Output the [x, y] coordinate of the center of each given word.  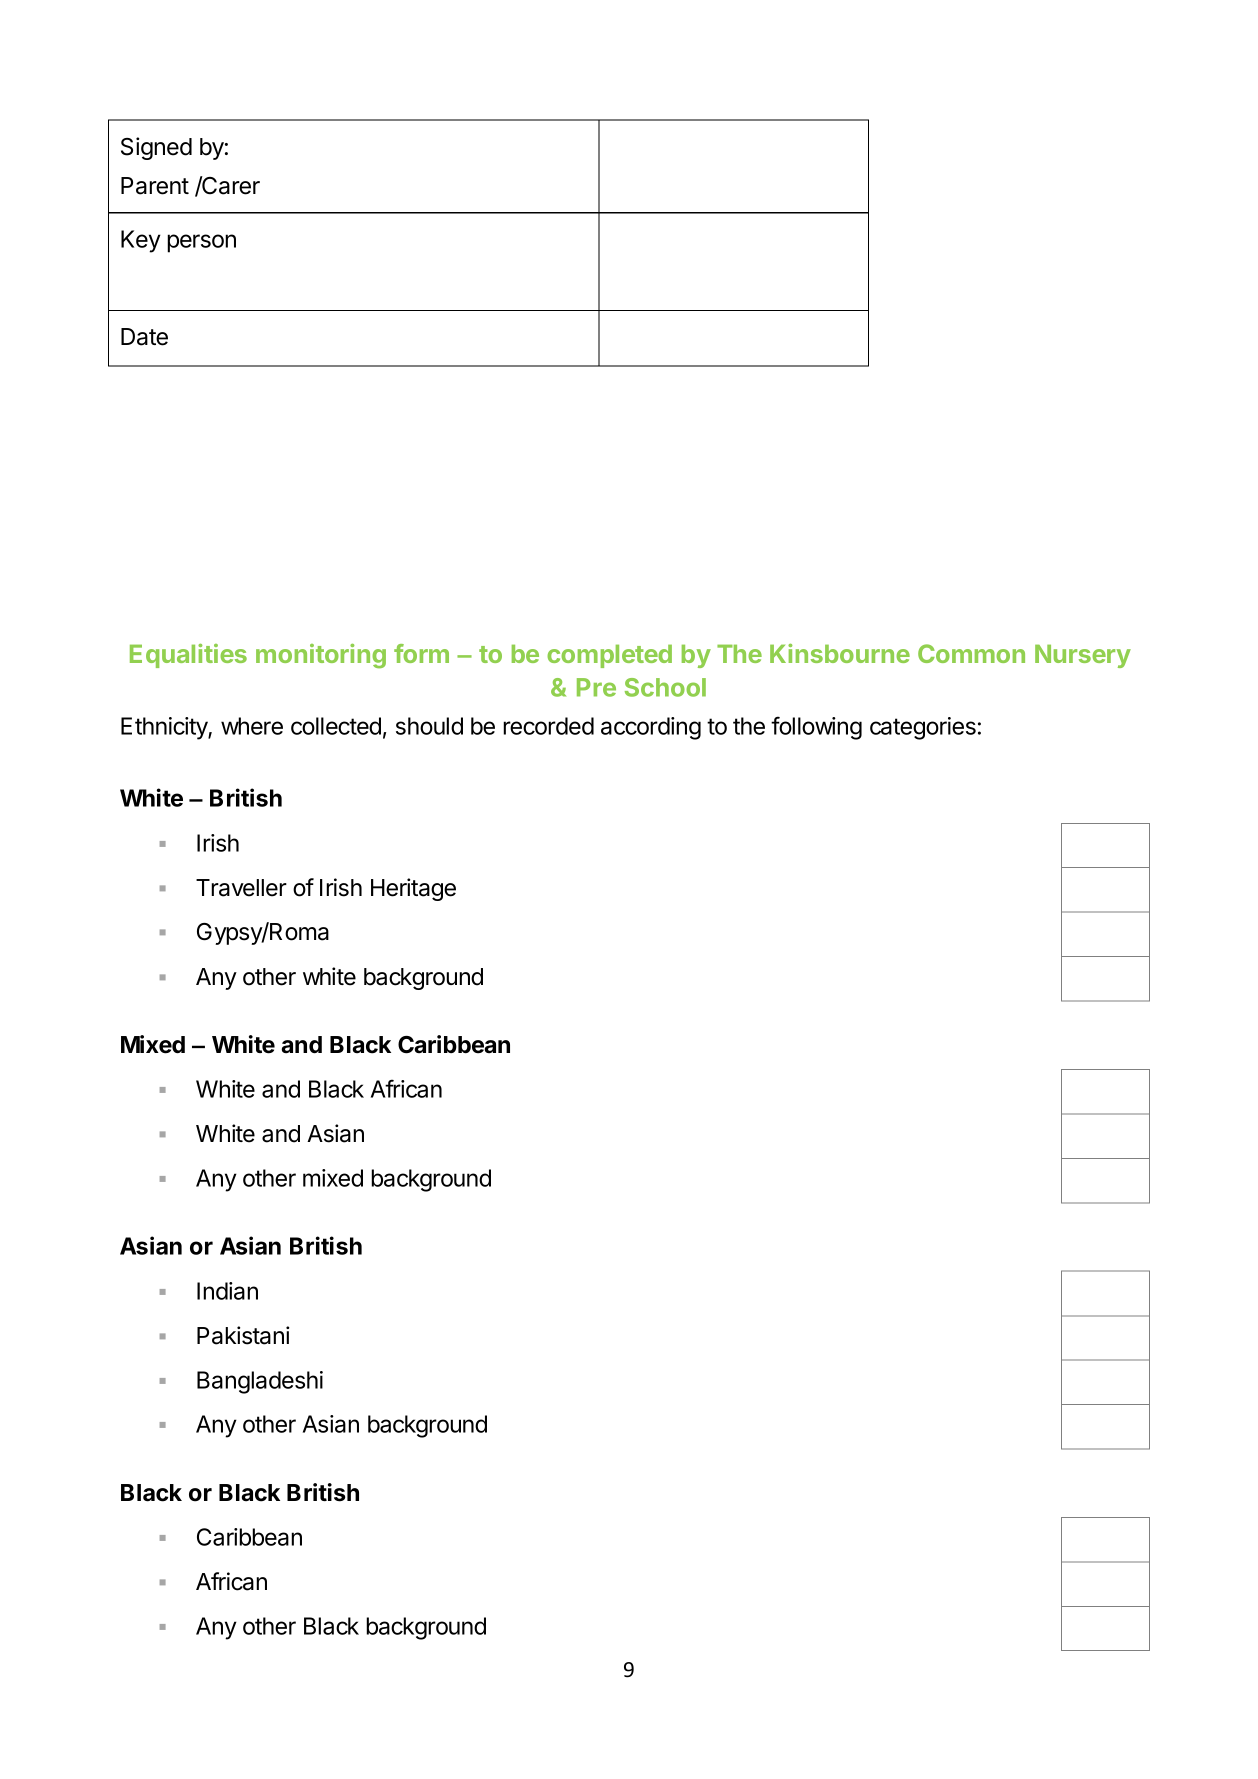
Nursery [1083, 656]
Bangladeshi [260, 1382]
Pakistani [243, 1335]
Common [971, 653]
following [816, 728]
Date [144, 337]
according [651, 728]
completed [609, 656]
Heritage [413, 889]
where [252, 726]
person [201, 243]
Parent [155, 186]
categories [923, 728]
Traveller [241, 888]
